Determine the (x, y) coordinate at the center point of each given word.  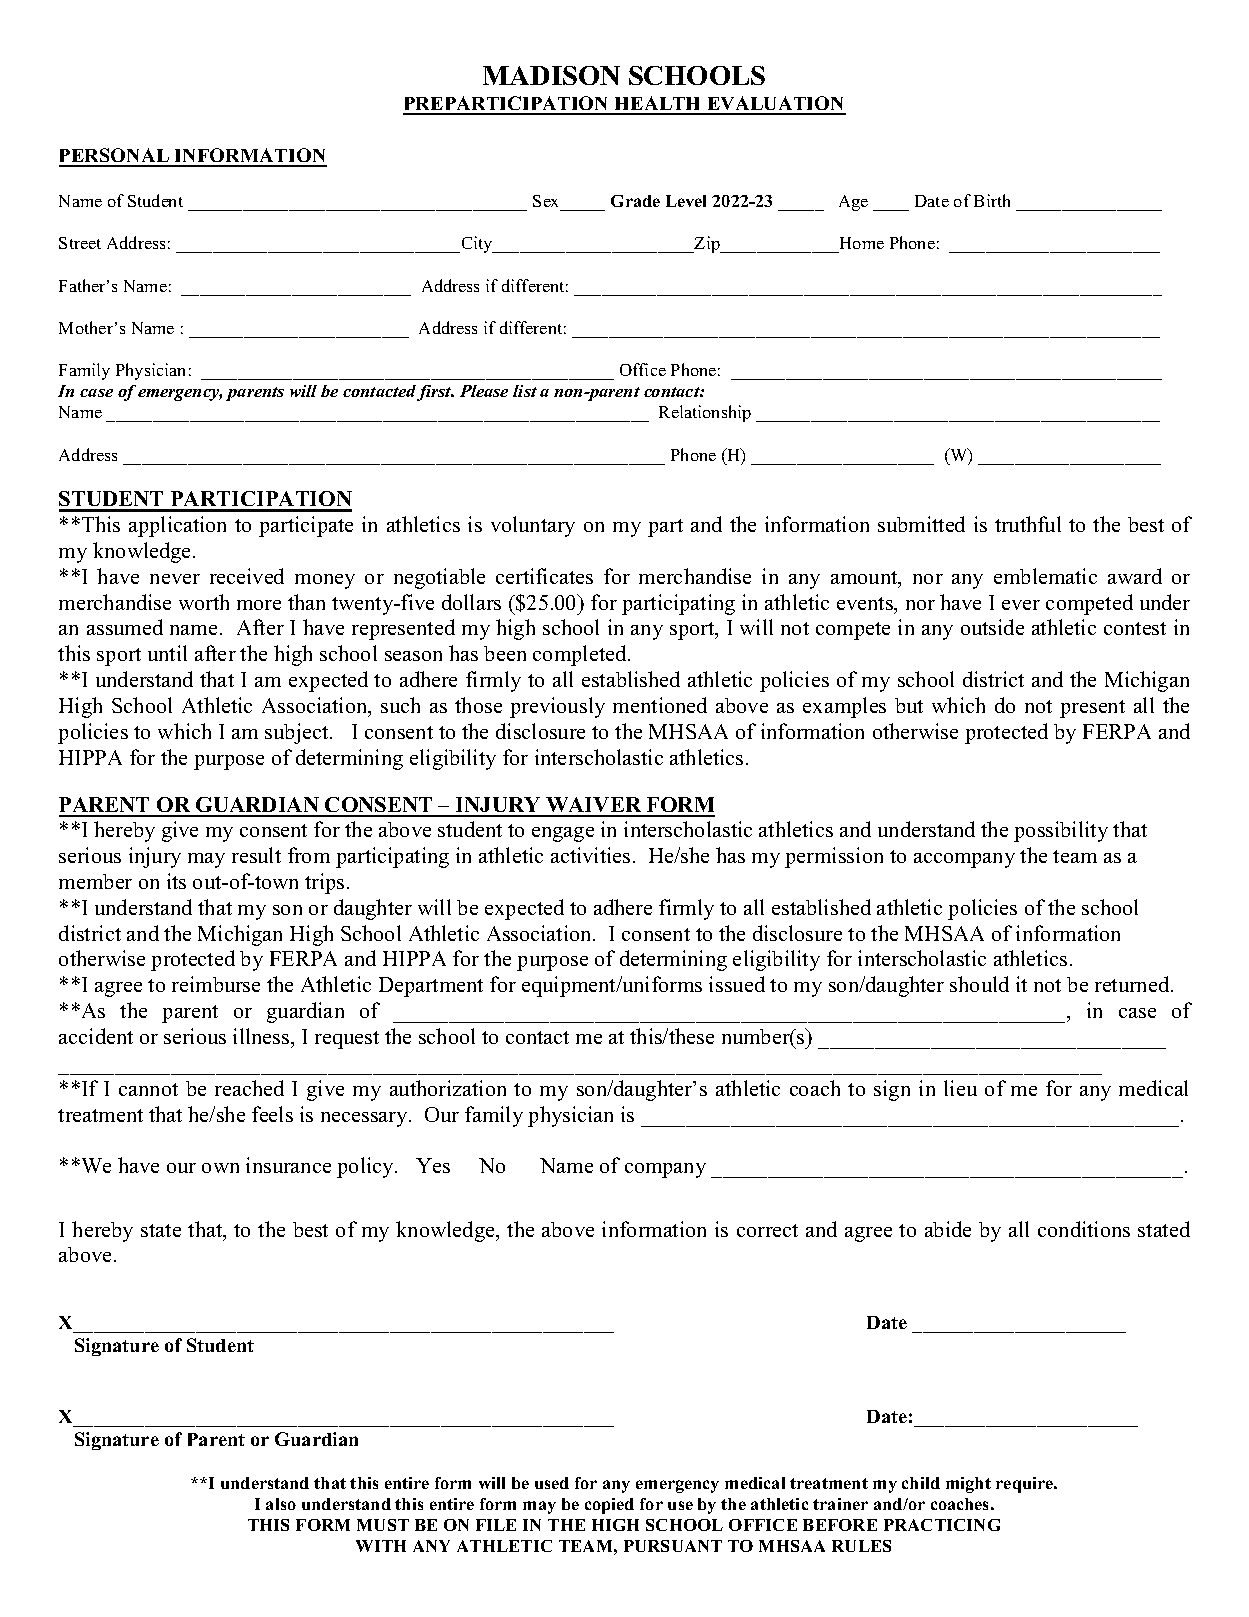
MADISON (551, 75)
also (281, 1504)
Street (80, 243)
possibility (1061, 831)
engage (563, 834)
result (256, 855)
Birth (992, 200)
